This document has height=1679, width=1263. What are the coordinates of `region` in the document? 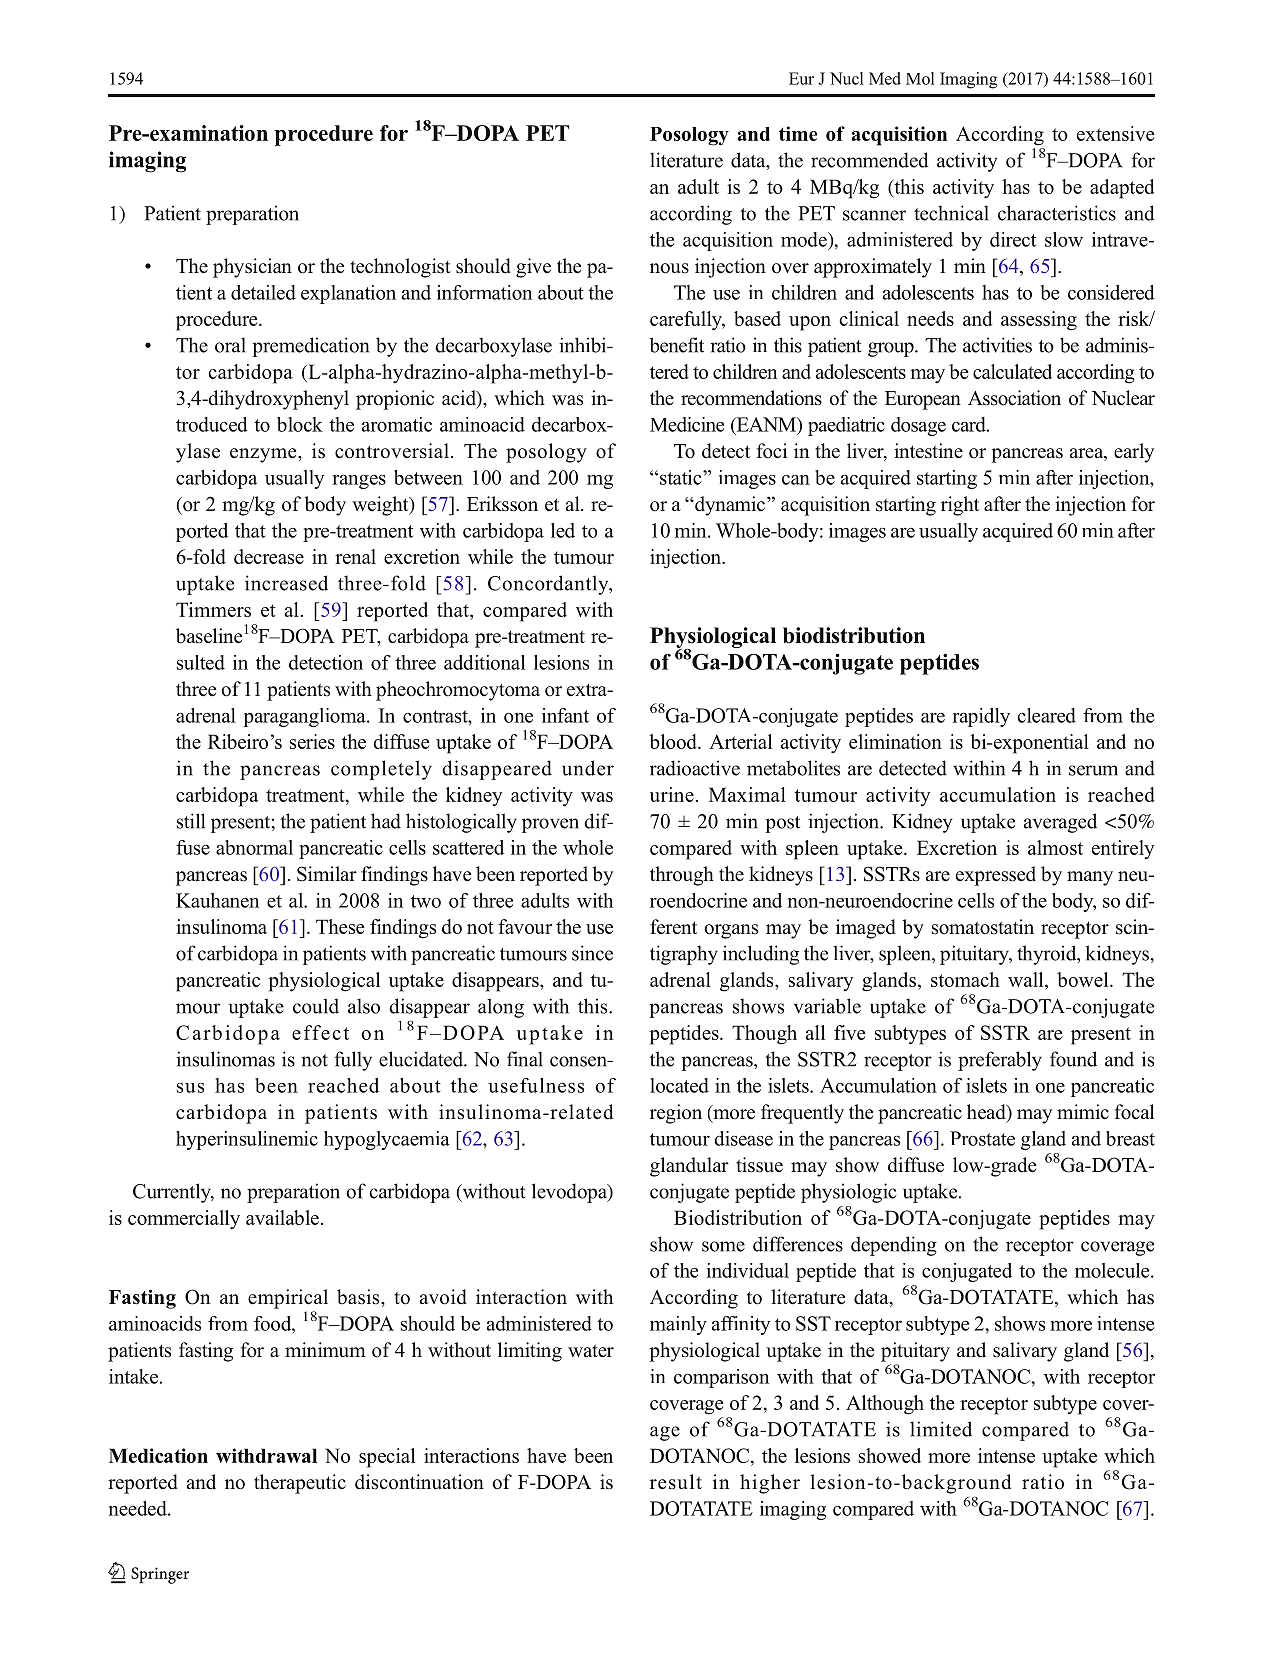 It's located at (676, 1114).
